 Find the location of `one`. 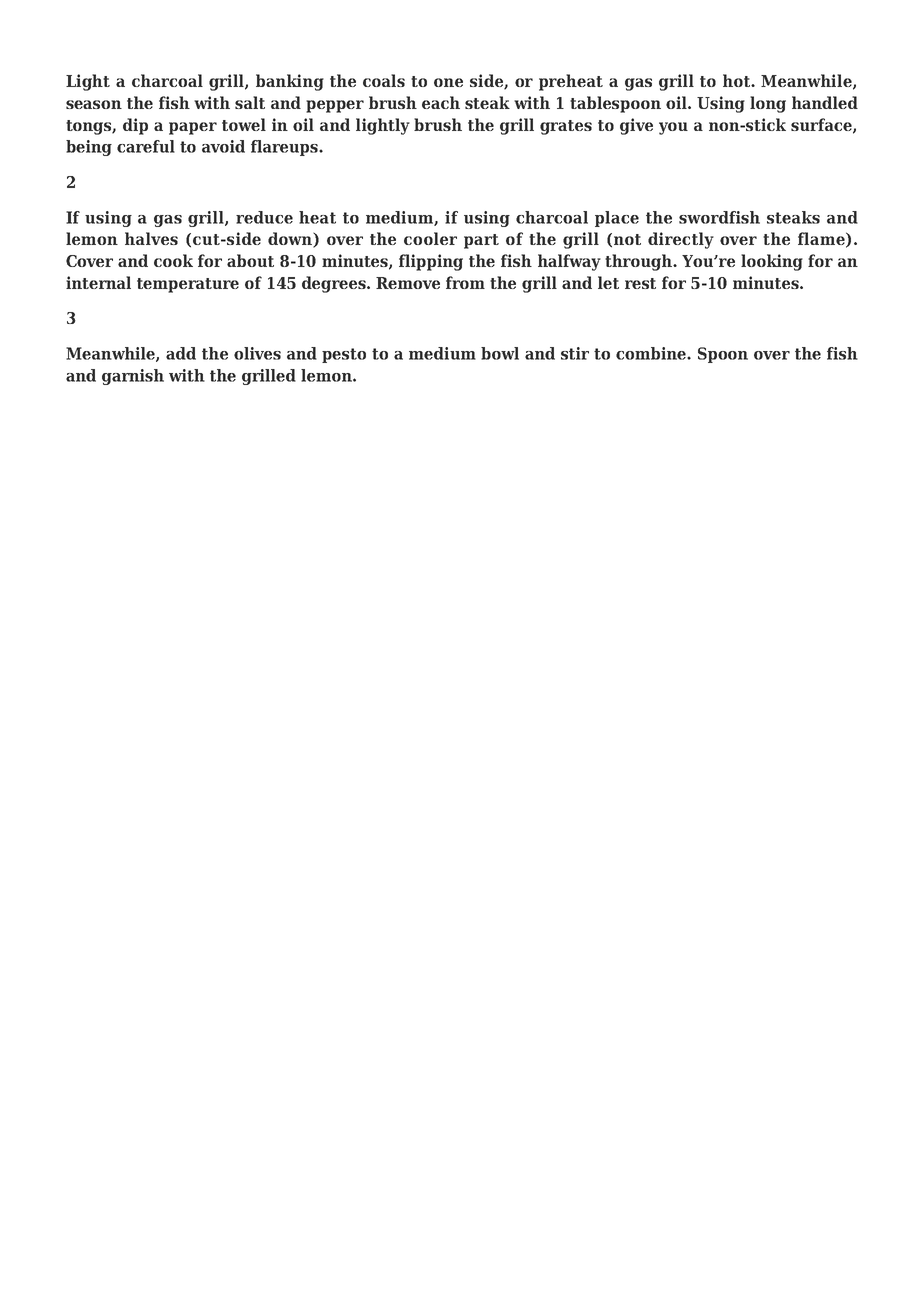

one is located at coordinates (448, 82).
